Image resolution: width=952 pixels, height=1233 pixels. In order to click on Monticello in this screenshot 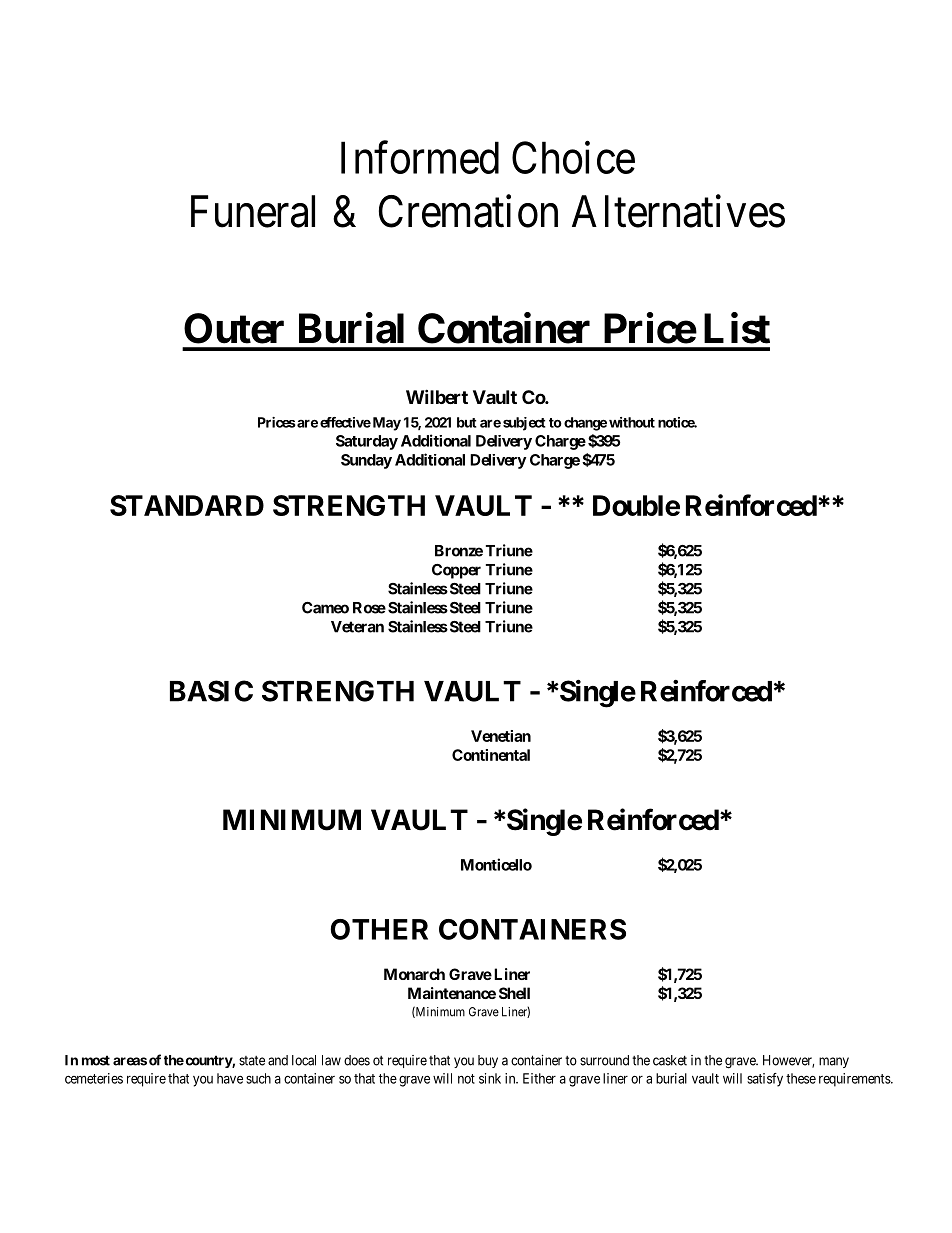, I will do `click(496, 864)`.
